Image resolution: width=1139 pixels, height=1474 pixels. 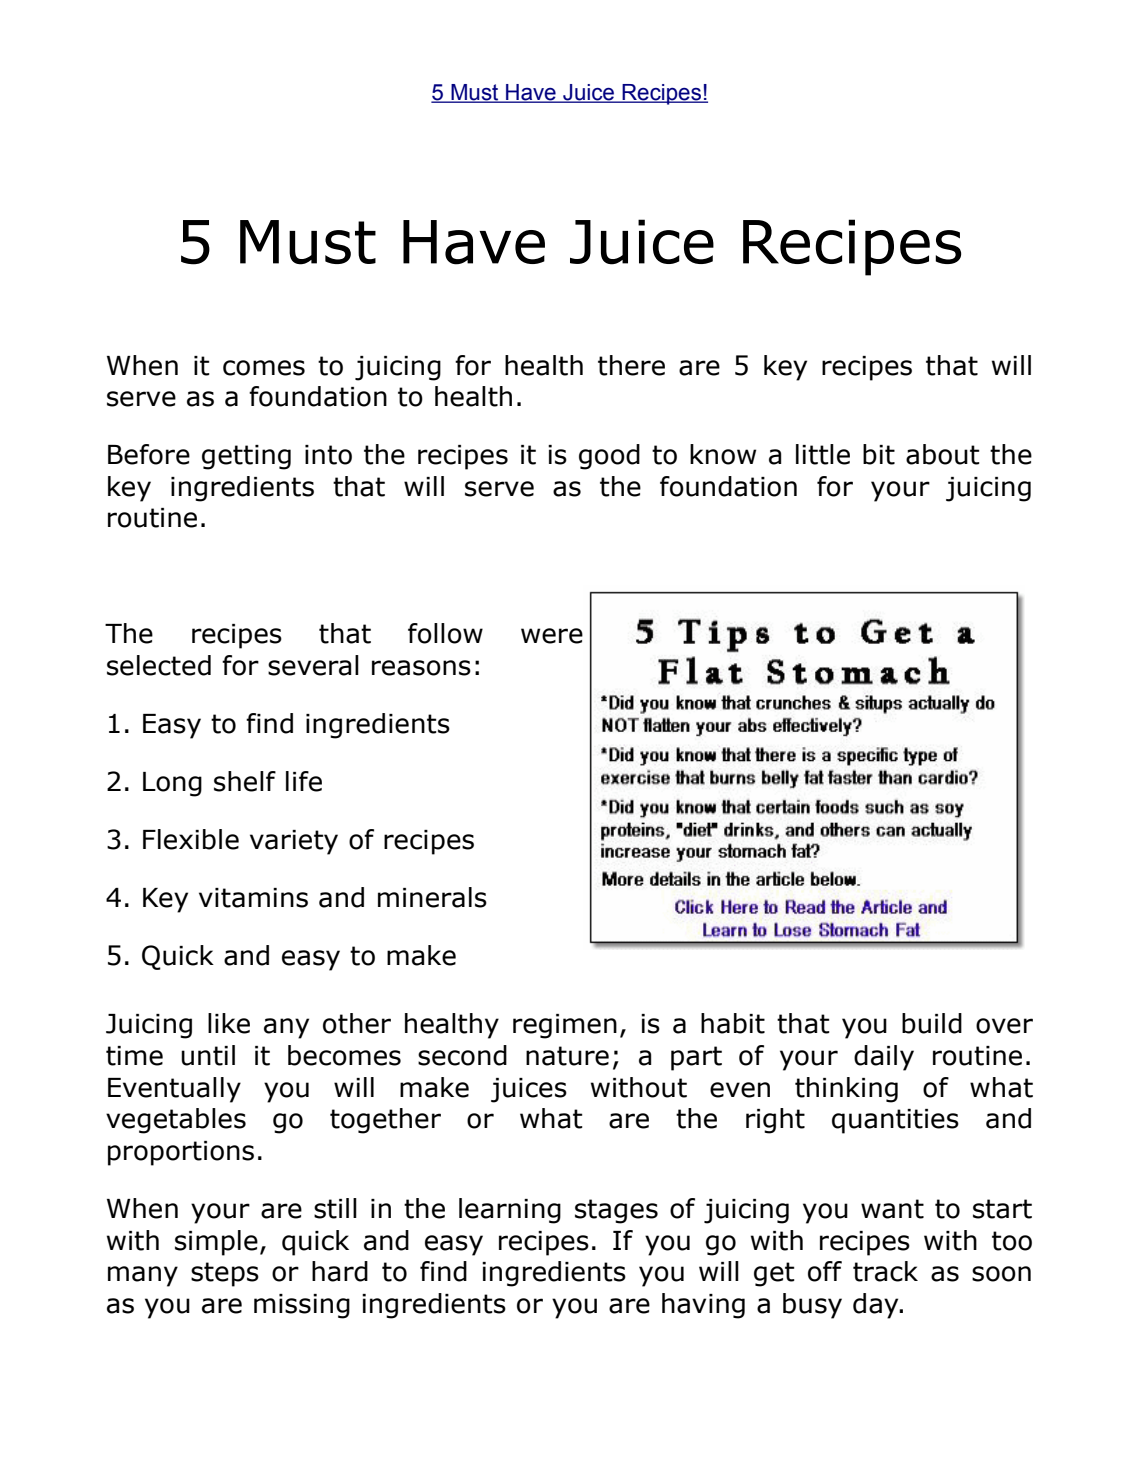 What do you see at coordinates (253, 898) in the screenshot?
I see `vitamins` at bounding box center [253, 898].
